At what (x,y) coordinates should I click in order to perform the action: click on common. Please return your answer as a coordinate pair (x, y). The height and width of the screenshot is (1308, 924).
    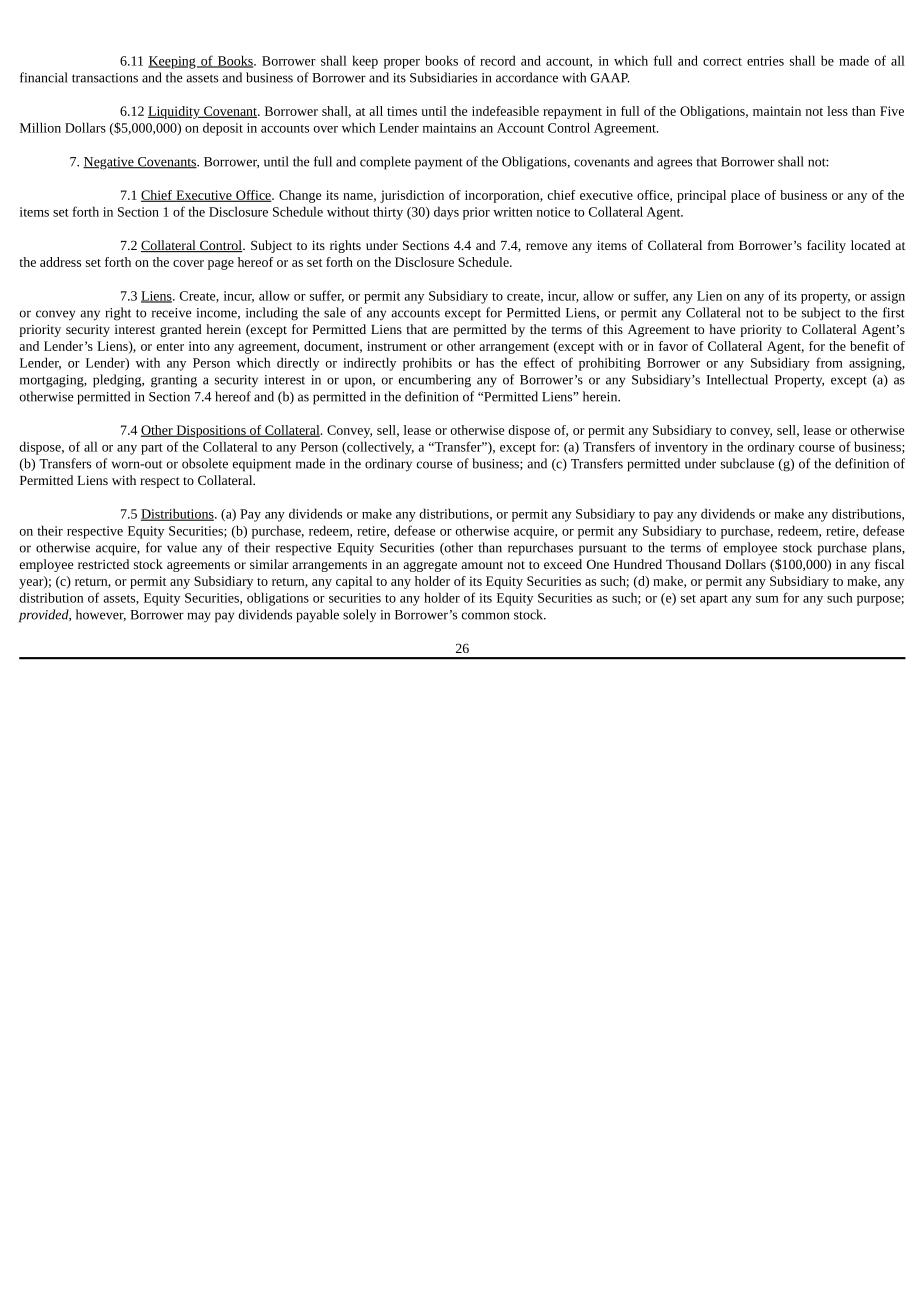
    Looking at the image, I should click on (486, 616).
